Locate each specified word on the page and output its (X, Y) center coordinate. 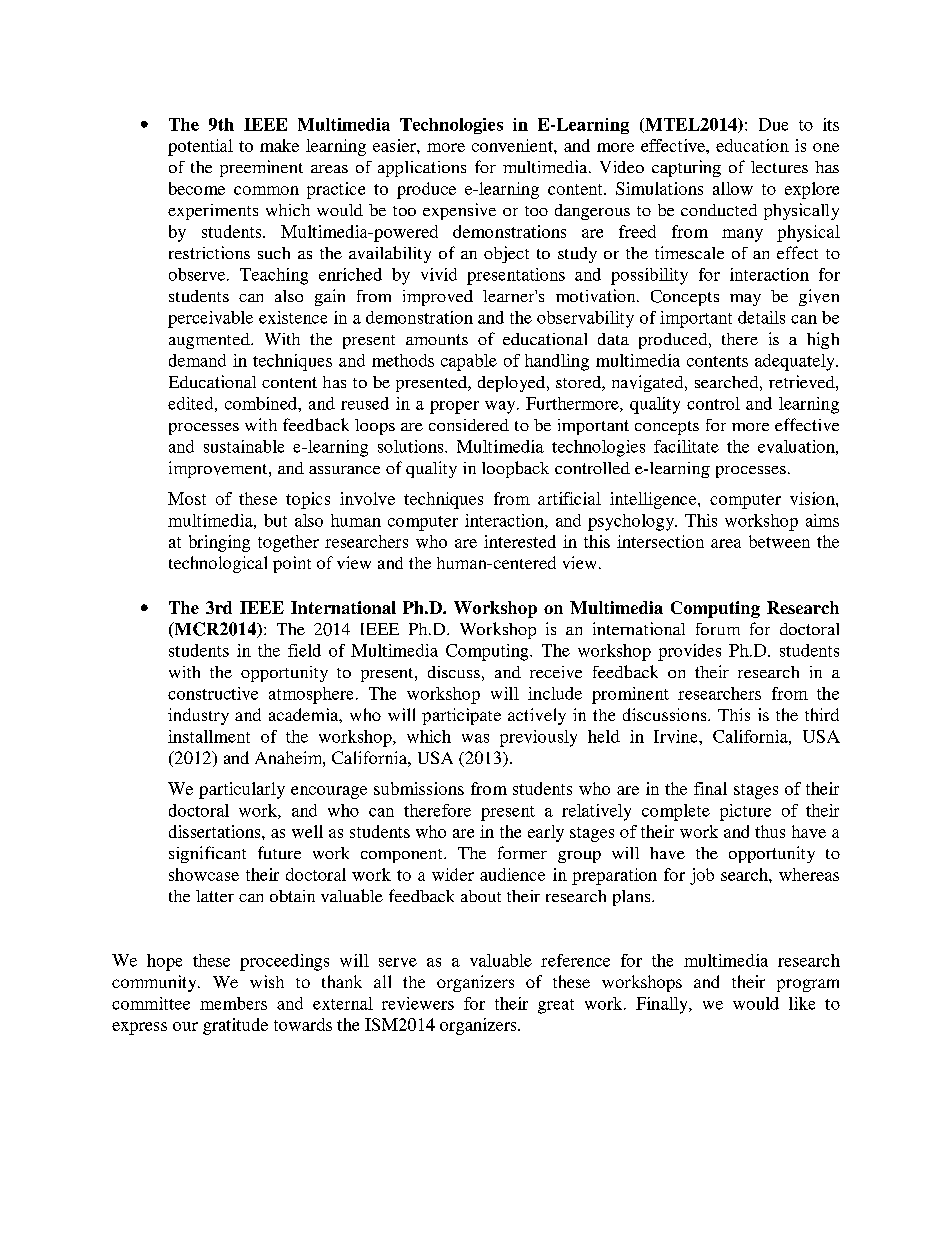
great (556, 1006)
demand (197, 360)
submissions (419, 788)
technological (218, 564)
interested (520, 541)
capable (469, 362)
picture (745, 812)
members (233, 1003)
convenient (513, 145)
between (779, 541)
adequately (796, 362)
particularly (242, 790)
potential (200, 147)
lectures (779, 167)
